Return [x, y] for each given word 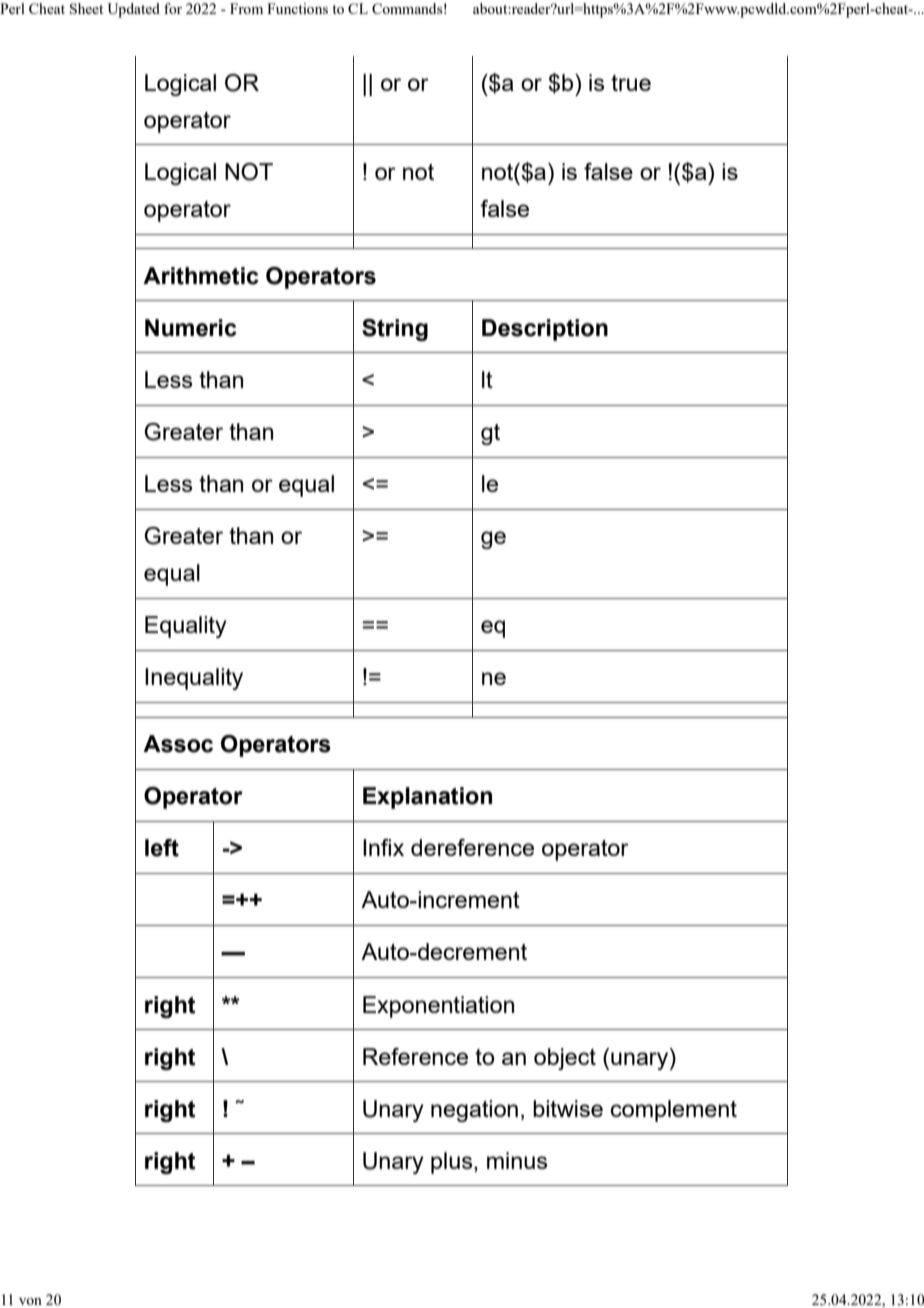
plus [453, 1163]
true [631, 83]
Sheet [86, 8]
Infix [383, 847]
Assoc [178, 744]
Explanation [427, 798]
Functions [297, 8]
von [30, 1301]
